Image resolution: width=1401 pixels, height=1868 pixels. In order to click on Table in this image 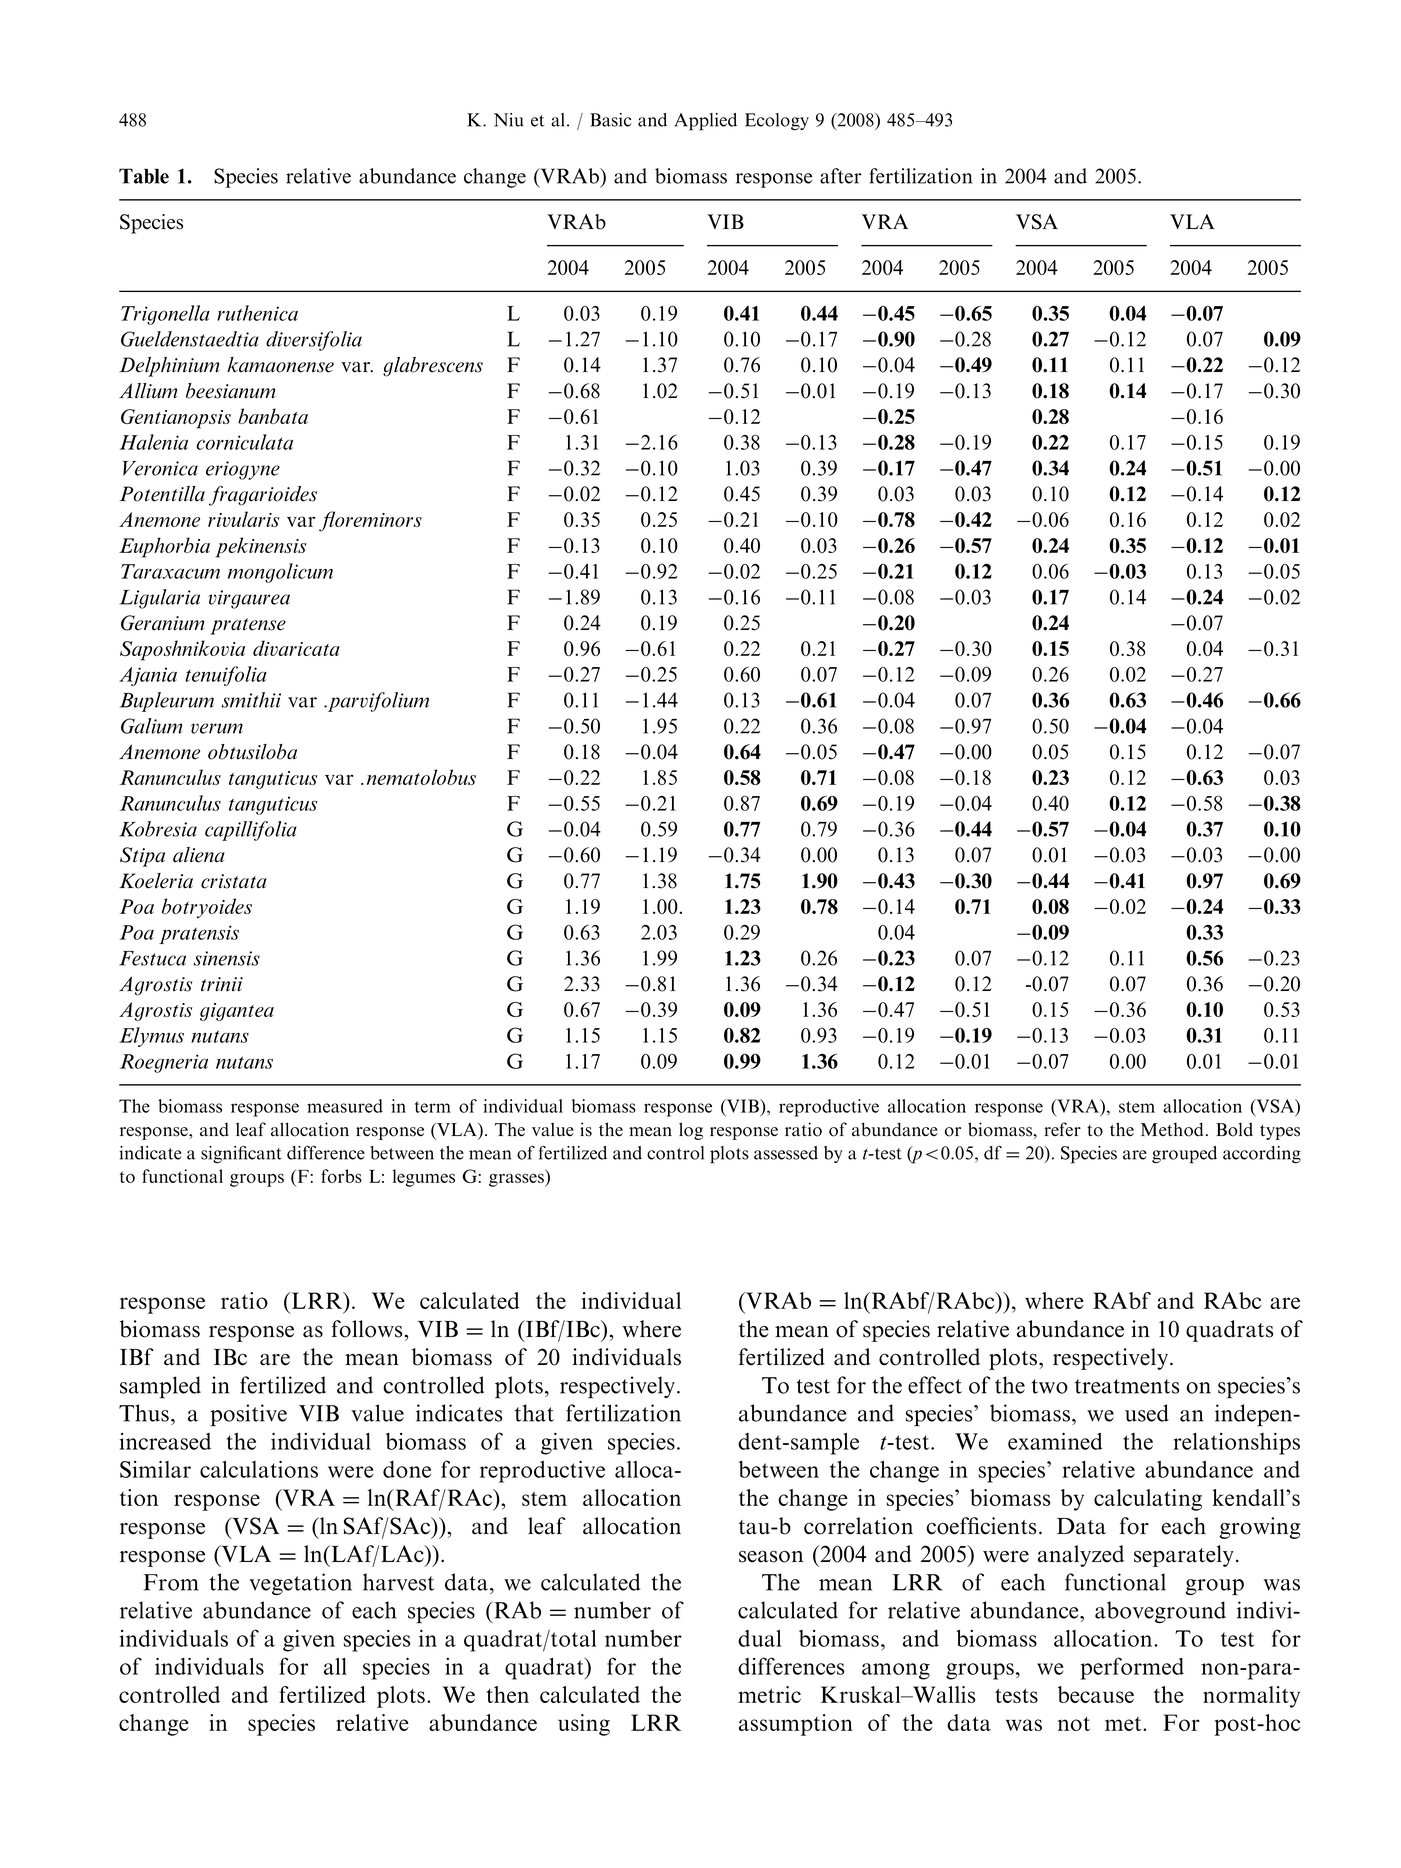, I will do `click(144, 176)`.
